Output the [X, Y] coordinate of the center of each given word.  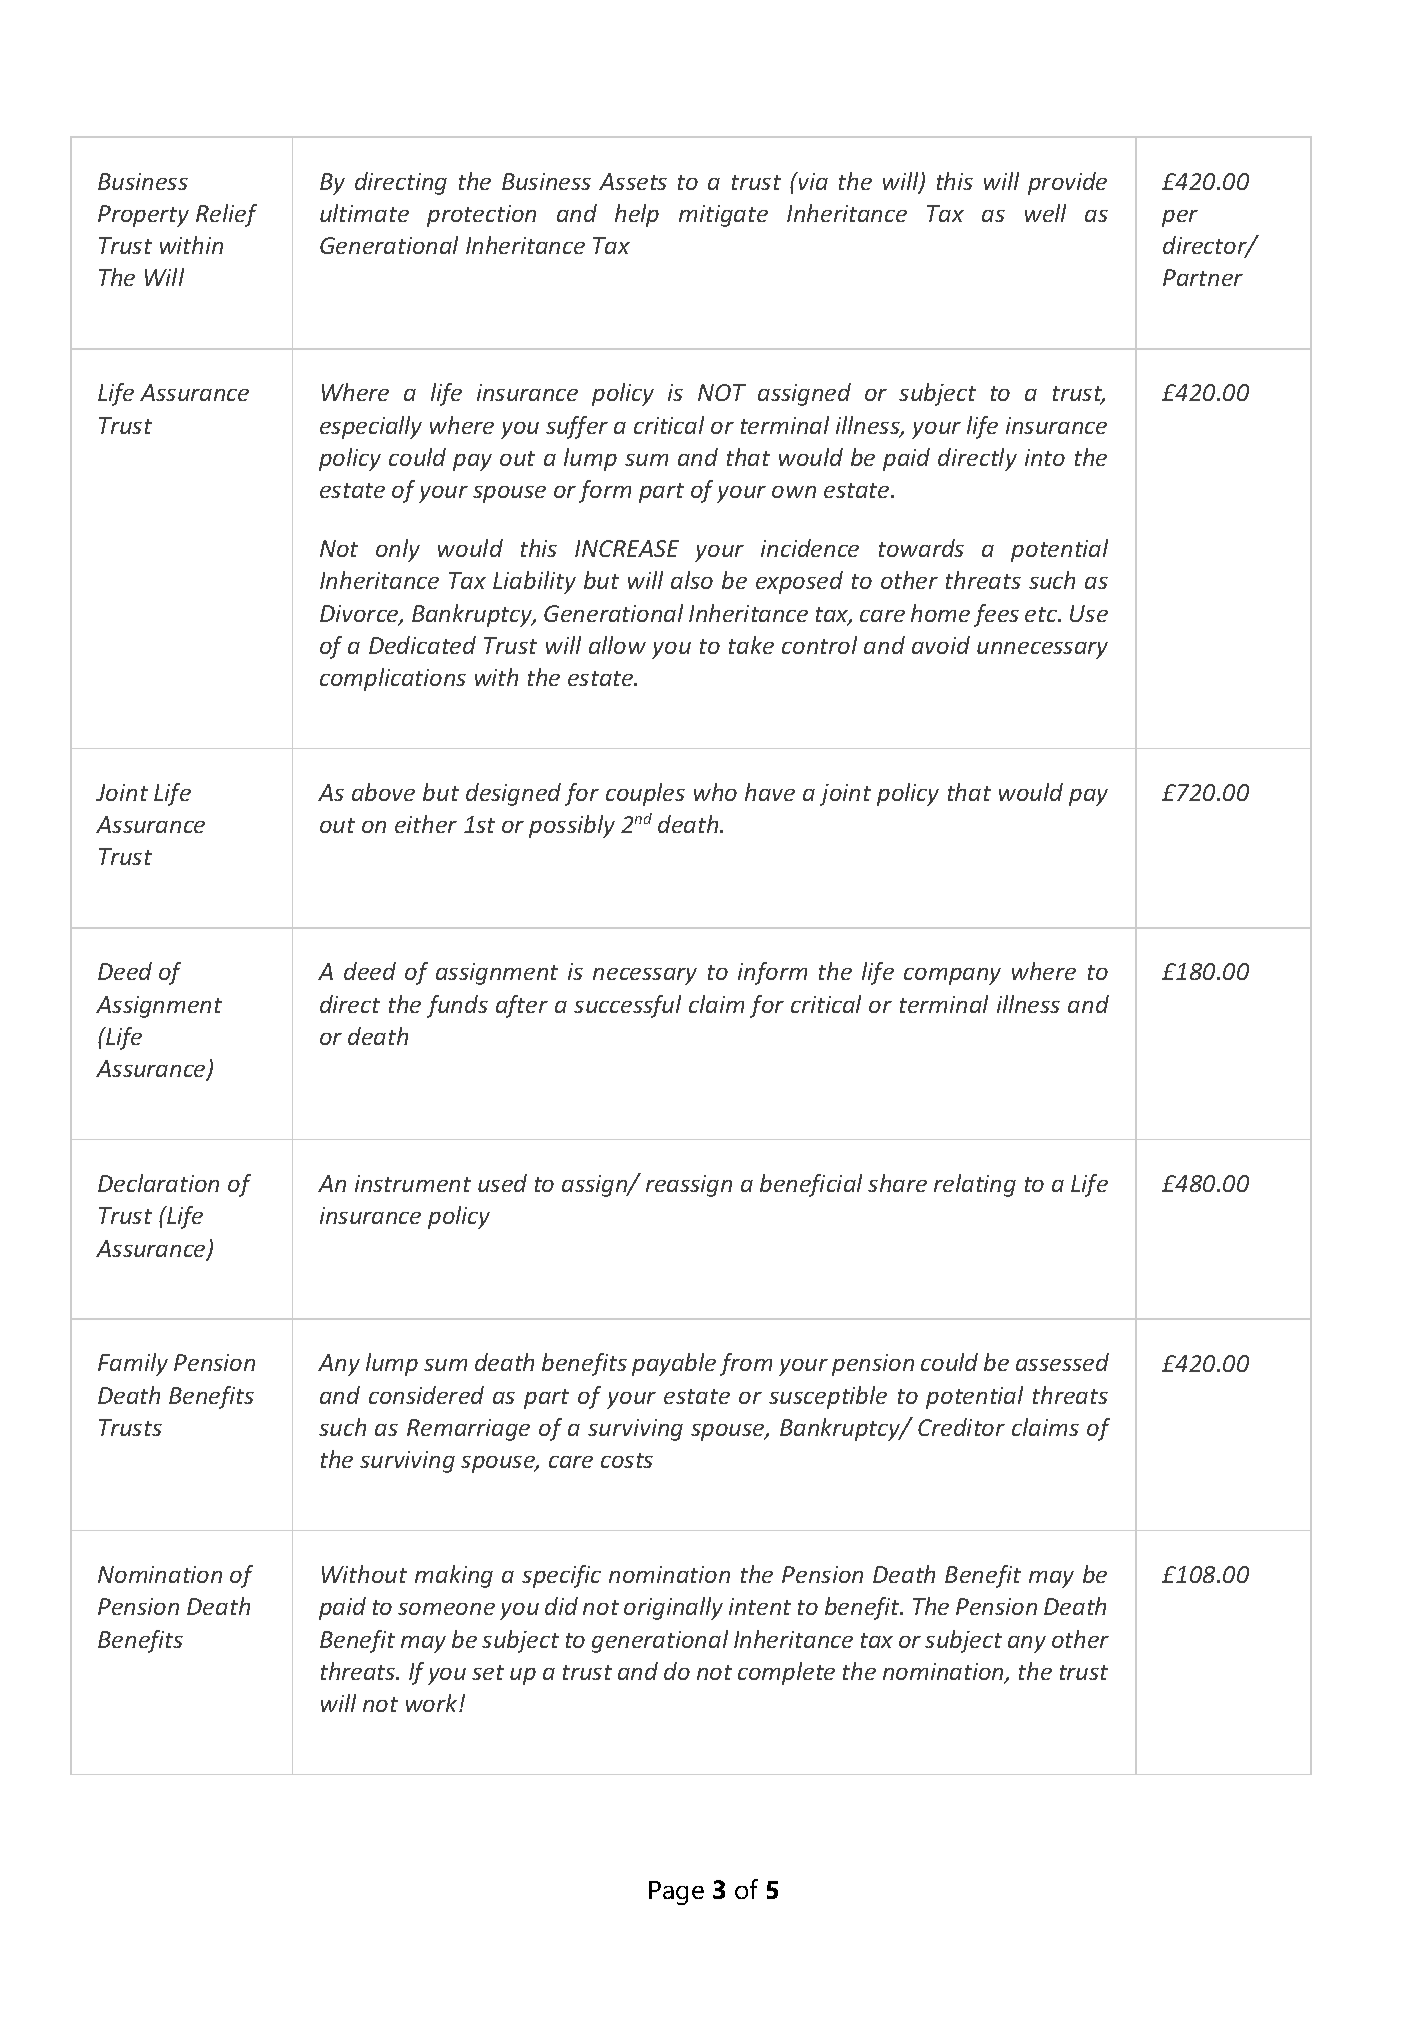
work [433, 1703]
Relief [226, 215]
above [383, 792]
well [1045, 213]
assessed [1062, 1362]
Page [676, 1893]
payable [674, 1364]
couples [645, 794]
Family [133, 1364]
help [637, 215]
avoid [941, 645]
